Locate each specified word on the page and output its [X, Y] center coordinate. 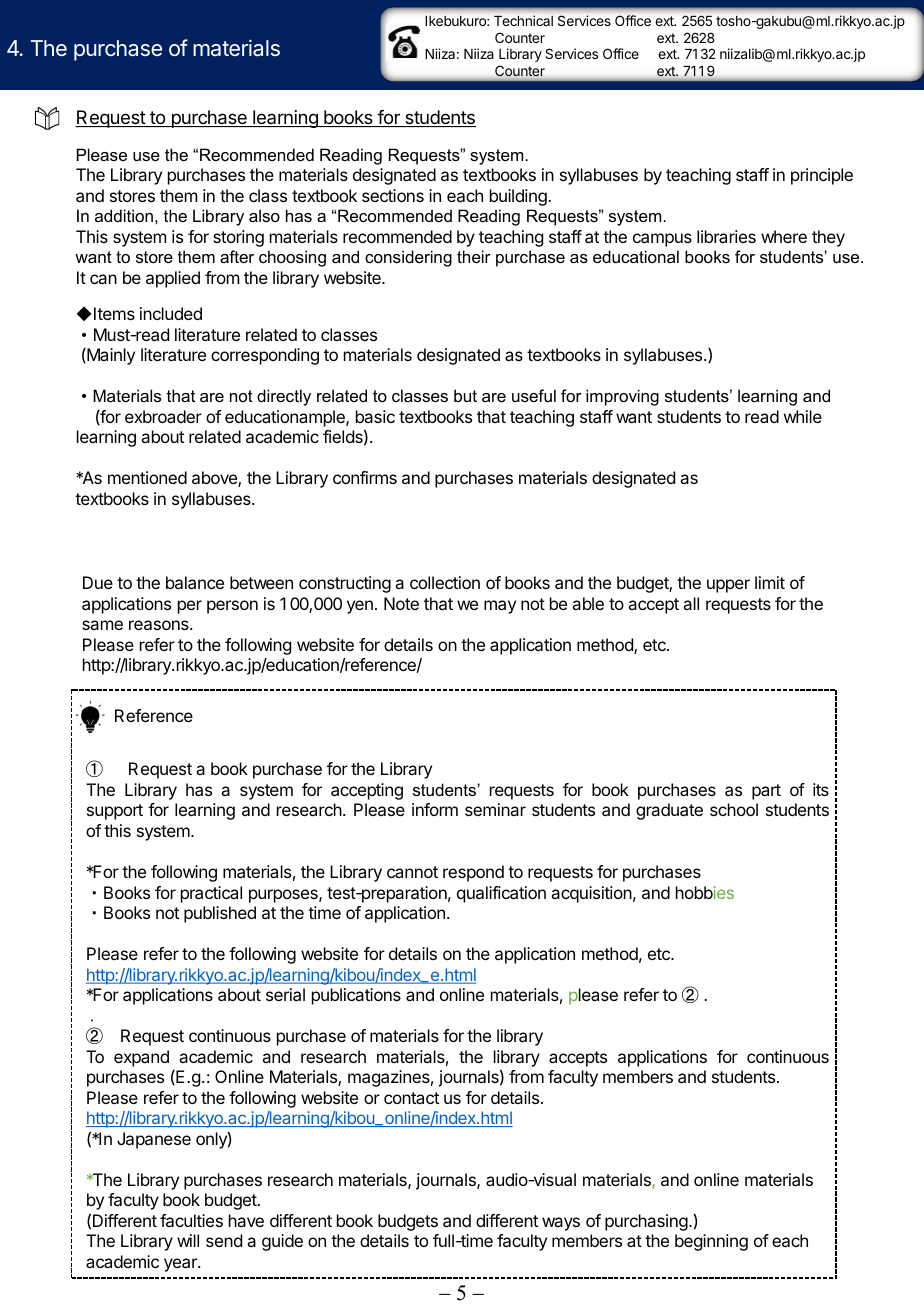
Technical [523, 20]
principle [822, 176]
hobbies [705, 892]
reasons [160, 625]
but [465, 395]
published [220, 914]
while [803, 416]
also [264, 215]
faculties [191, 1220]
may [500, 607]
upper [728, 586]
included [171, 313]
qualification [501, 894]
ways [561, 1224]
